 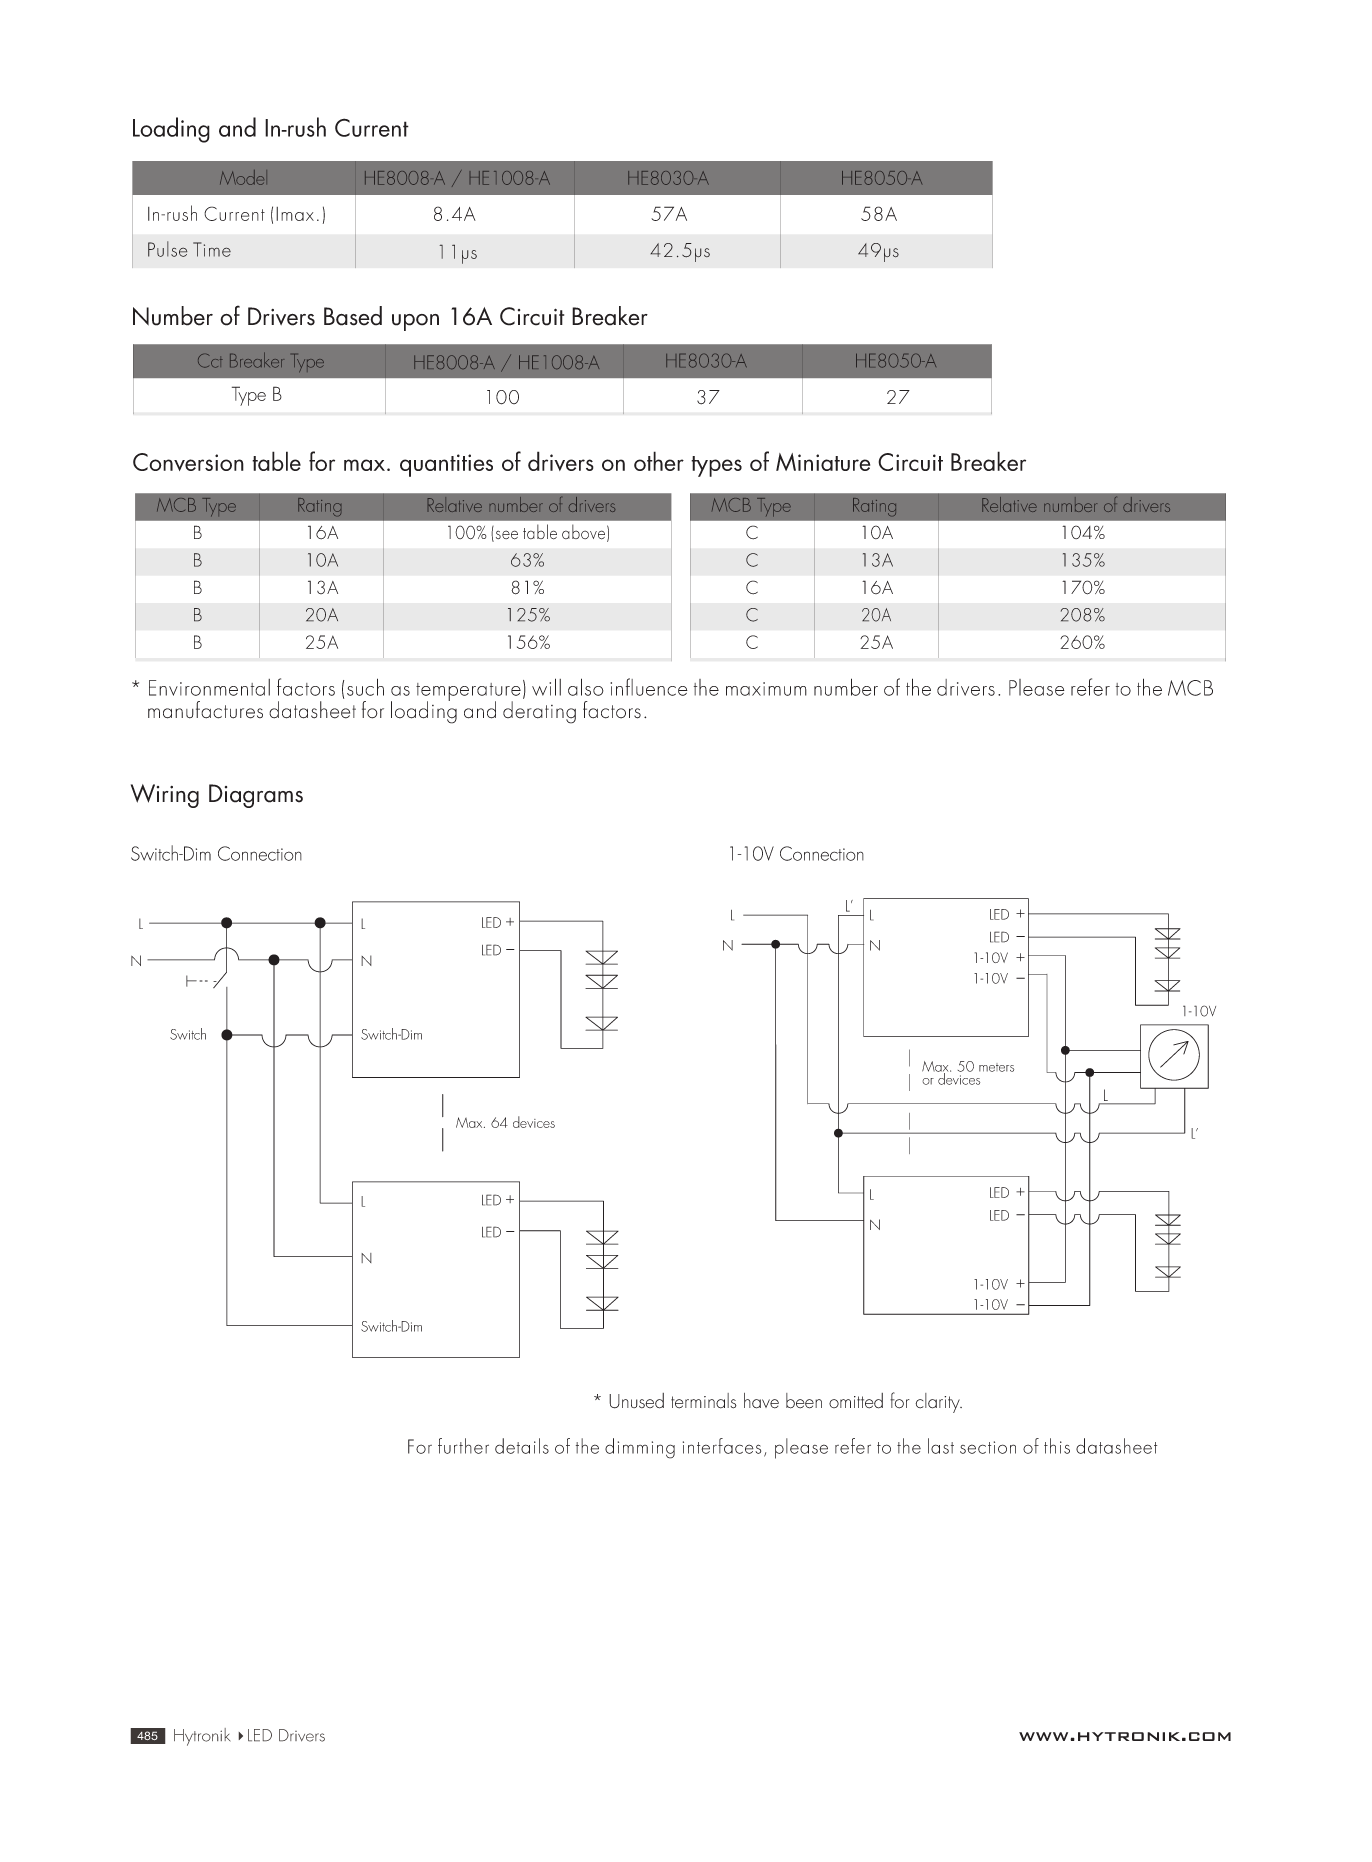 What do you see at coordinates (463, 1446) in the screenshot?
I see `further` at bounding box center [463, 1446].
